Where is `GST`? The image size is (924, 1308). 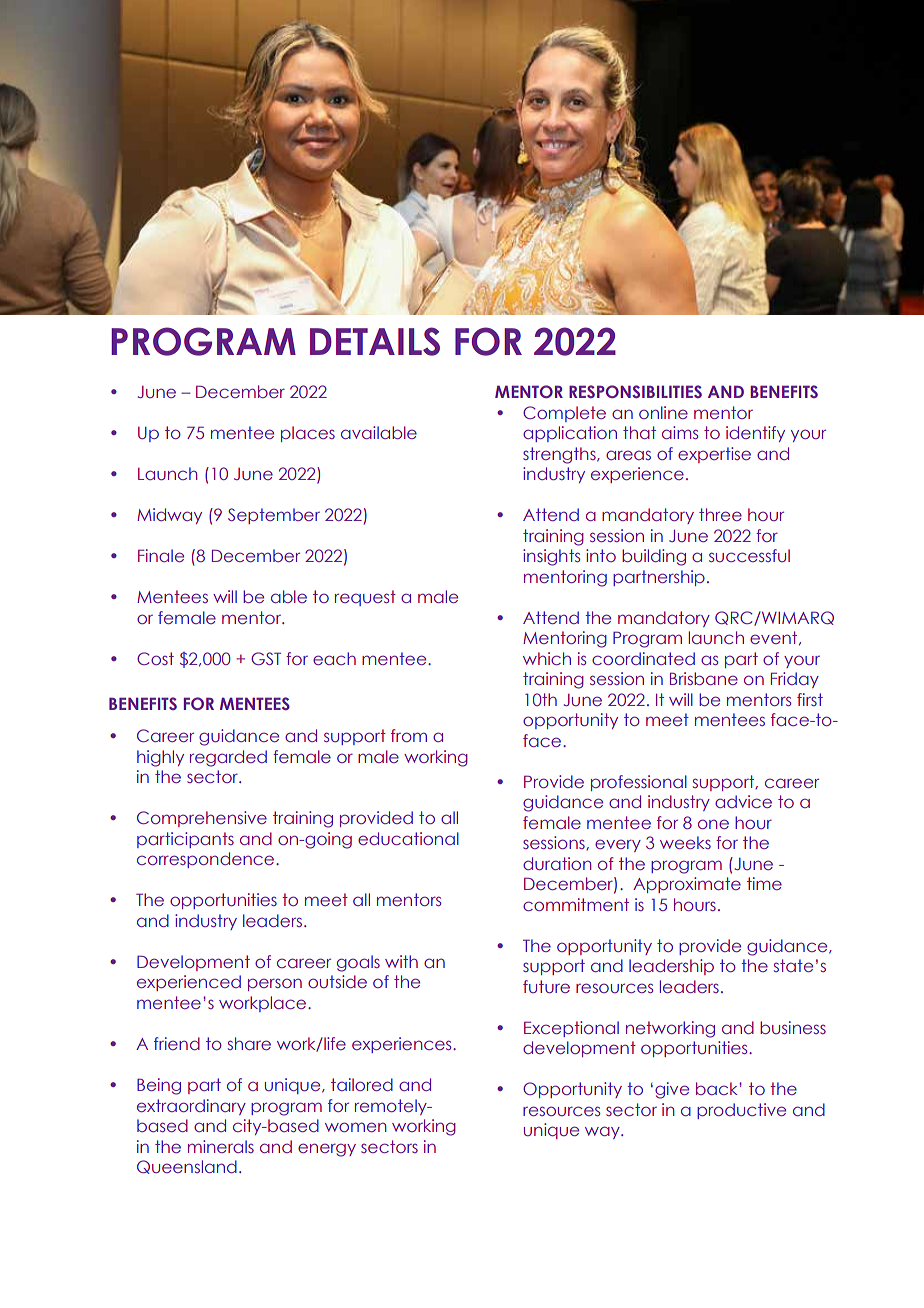 GST is located at coordinates (266, 658).
